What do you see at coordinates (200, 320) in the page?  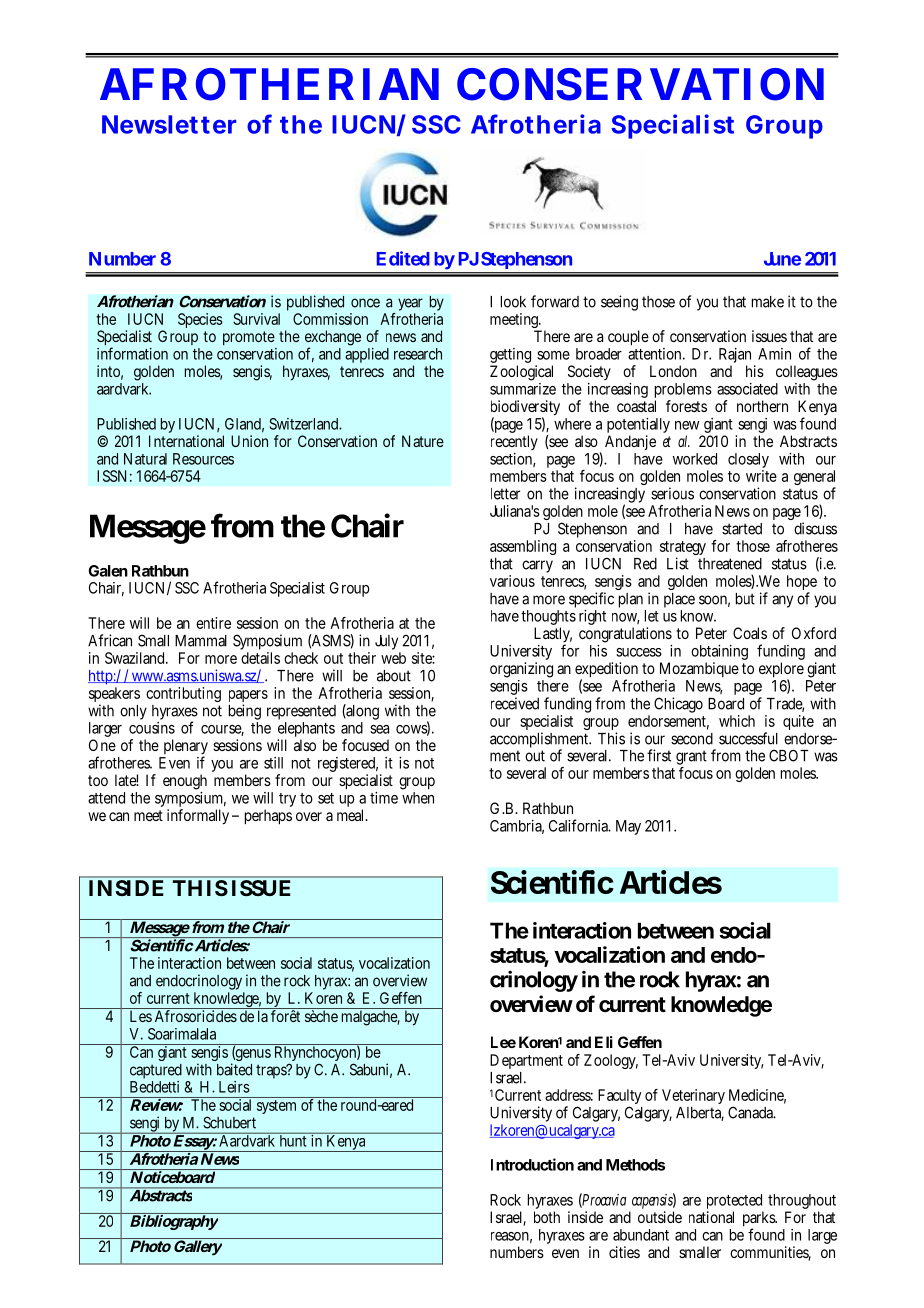 I see `Species` at bounding box center [200, 320].
